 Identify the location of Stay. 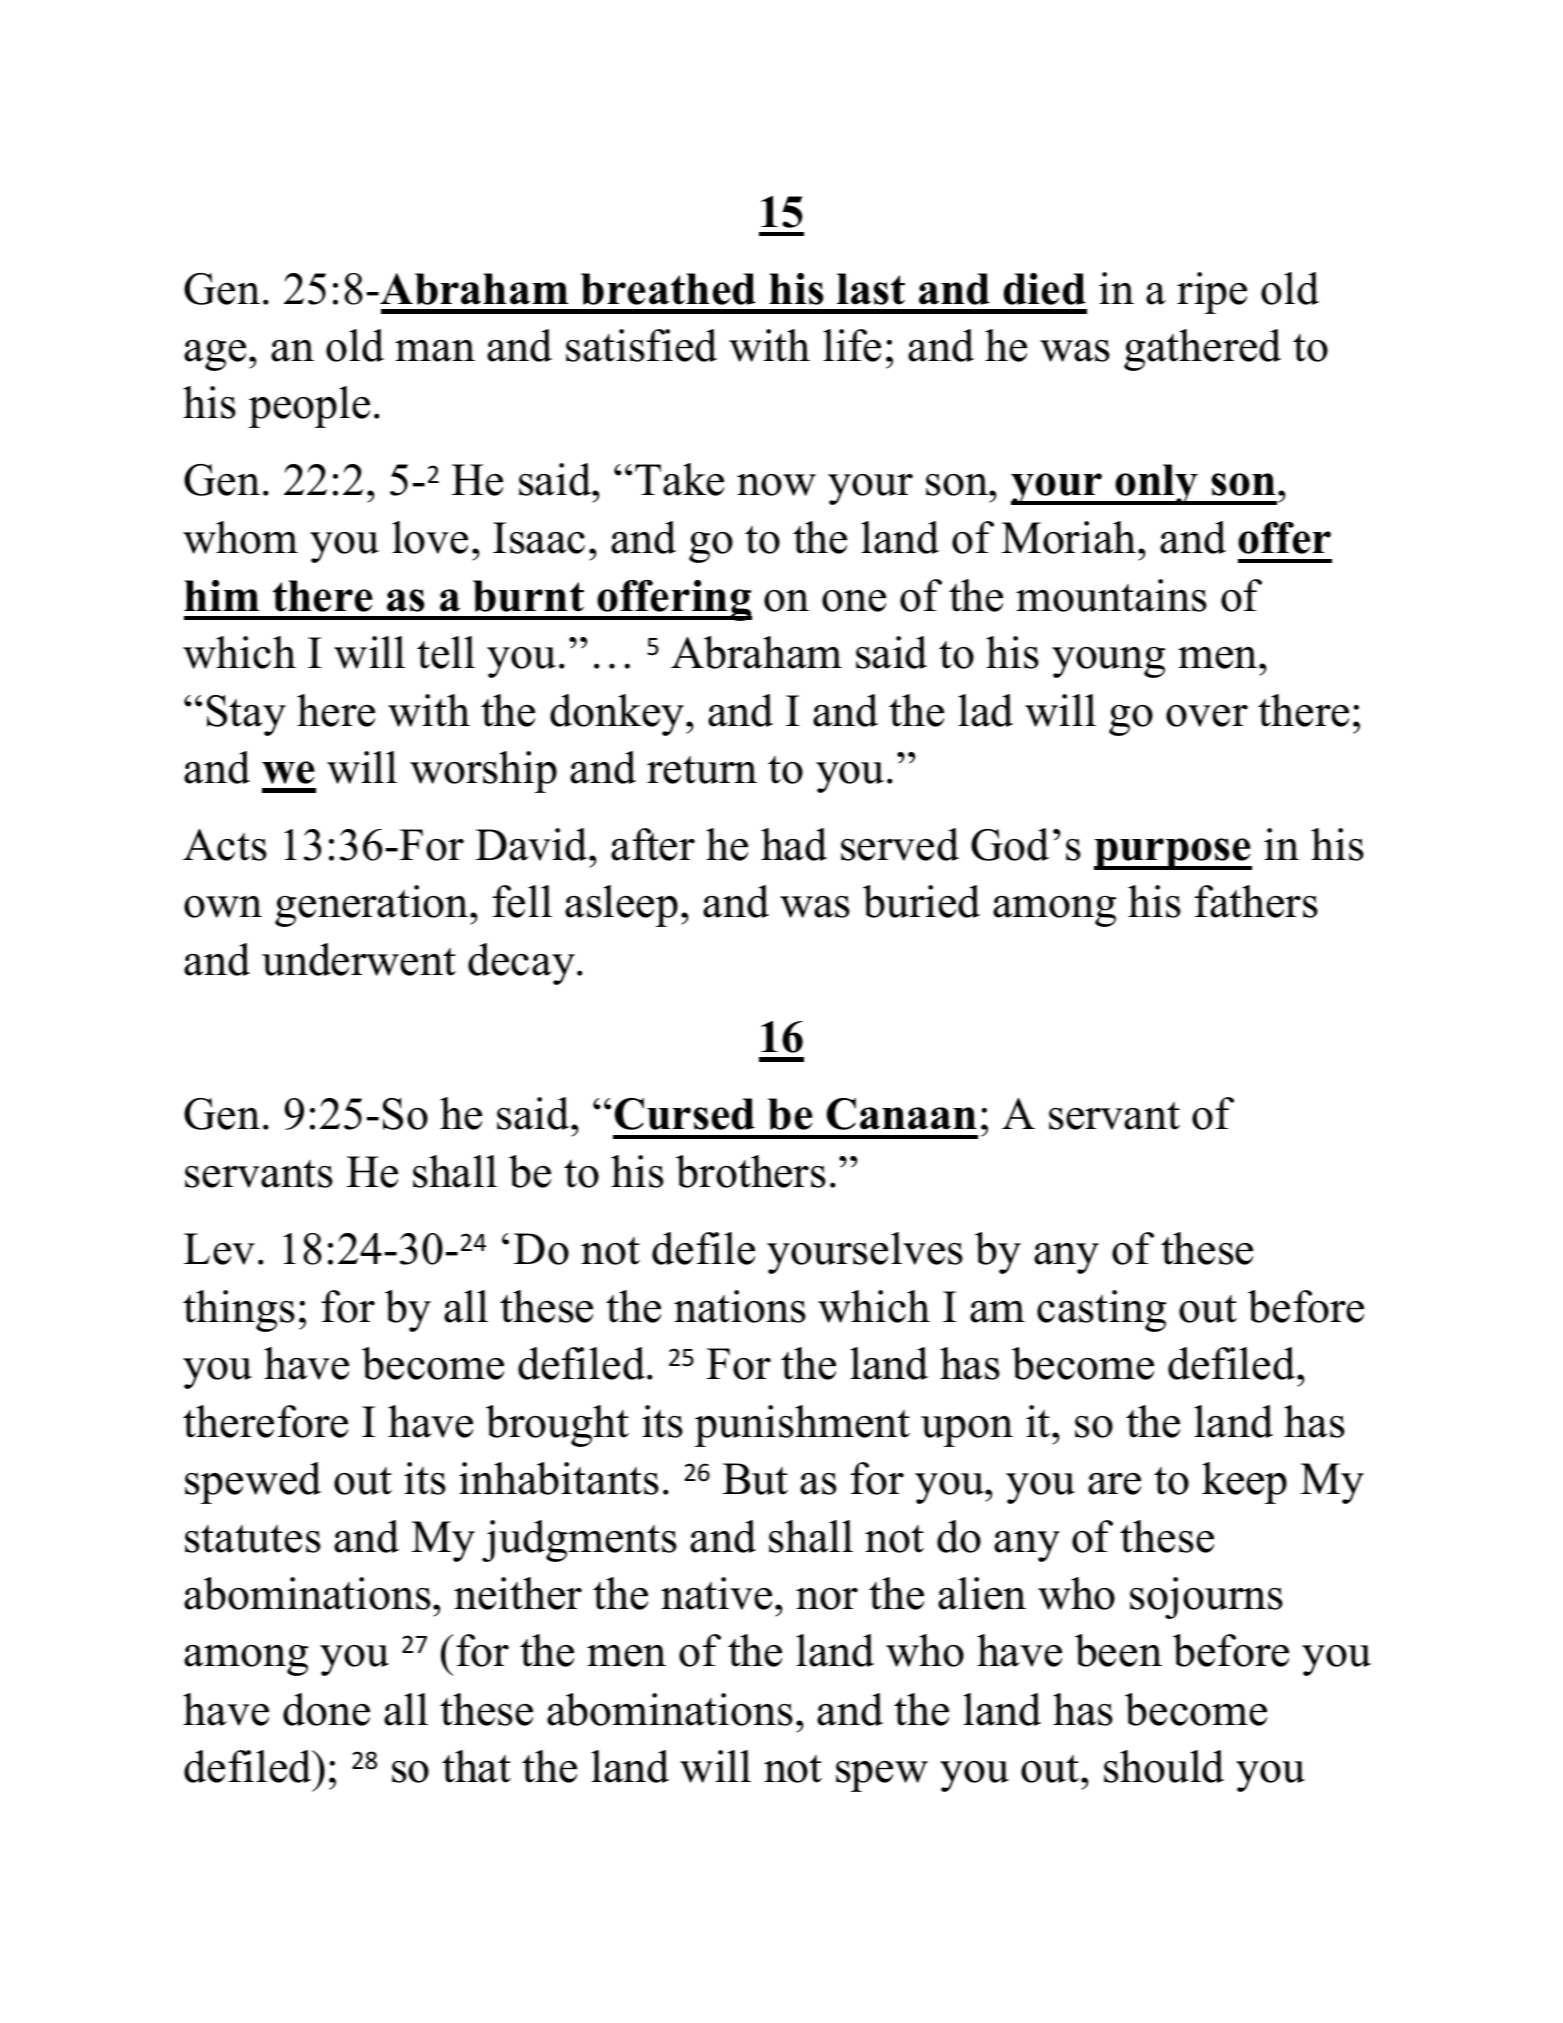
(246, 715).
